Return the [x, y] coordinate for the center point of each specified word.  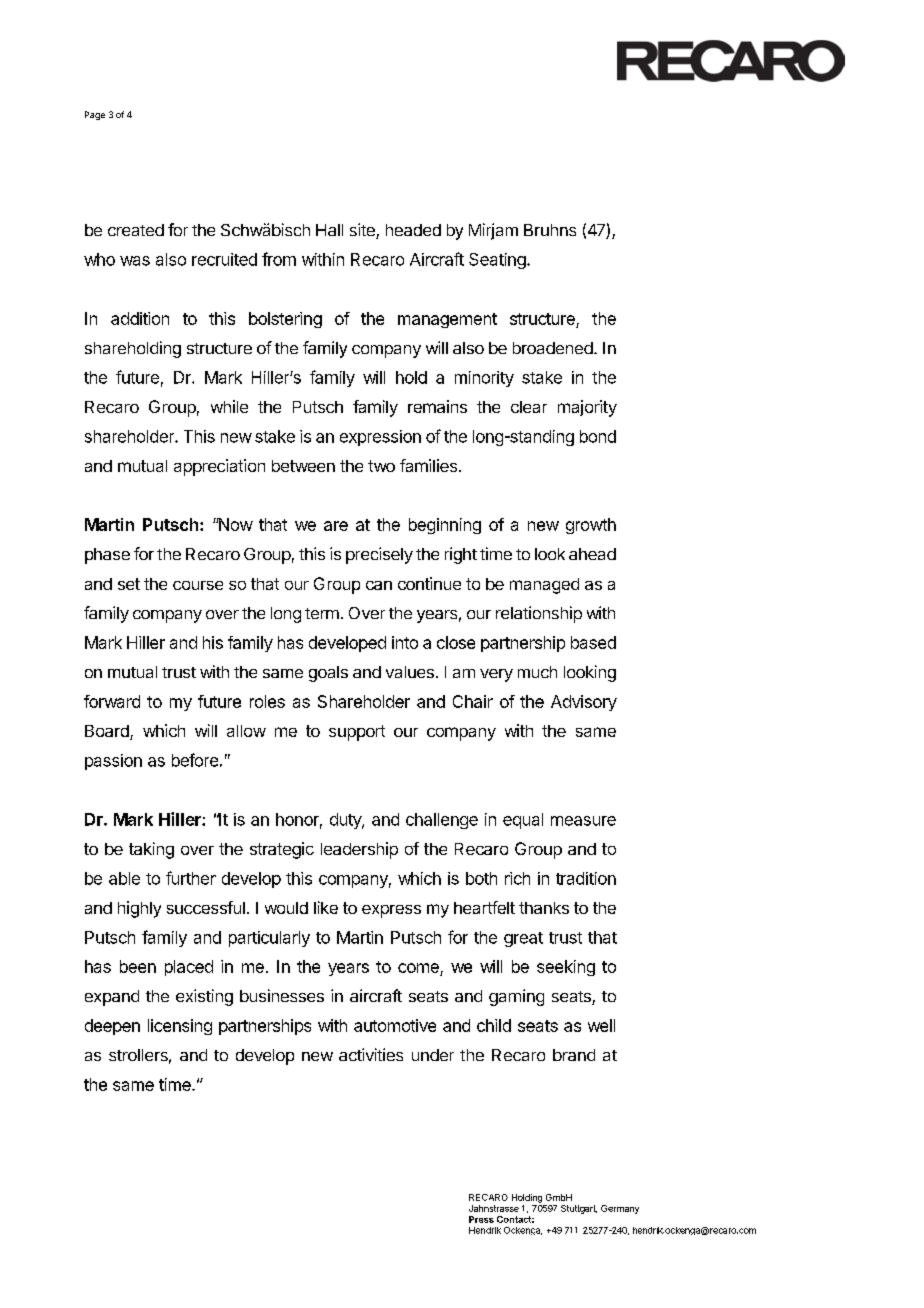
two [381, 466]
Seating [498, 261]
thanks [544, 908]
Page [95, 115]
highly [139, 909]
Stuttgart [579, 1209]
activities [371, 1054]
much [537, 672]
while [229, 406]
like [326, 907]
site [363, 231]
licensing [180, 1027]
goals [328, 674]
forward [112, 701]
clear [529, 407]
